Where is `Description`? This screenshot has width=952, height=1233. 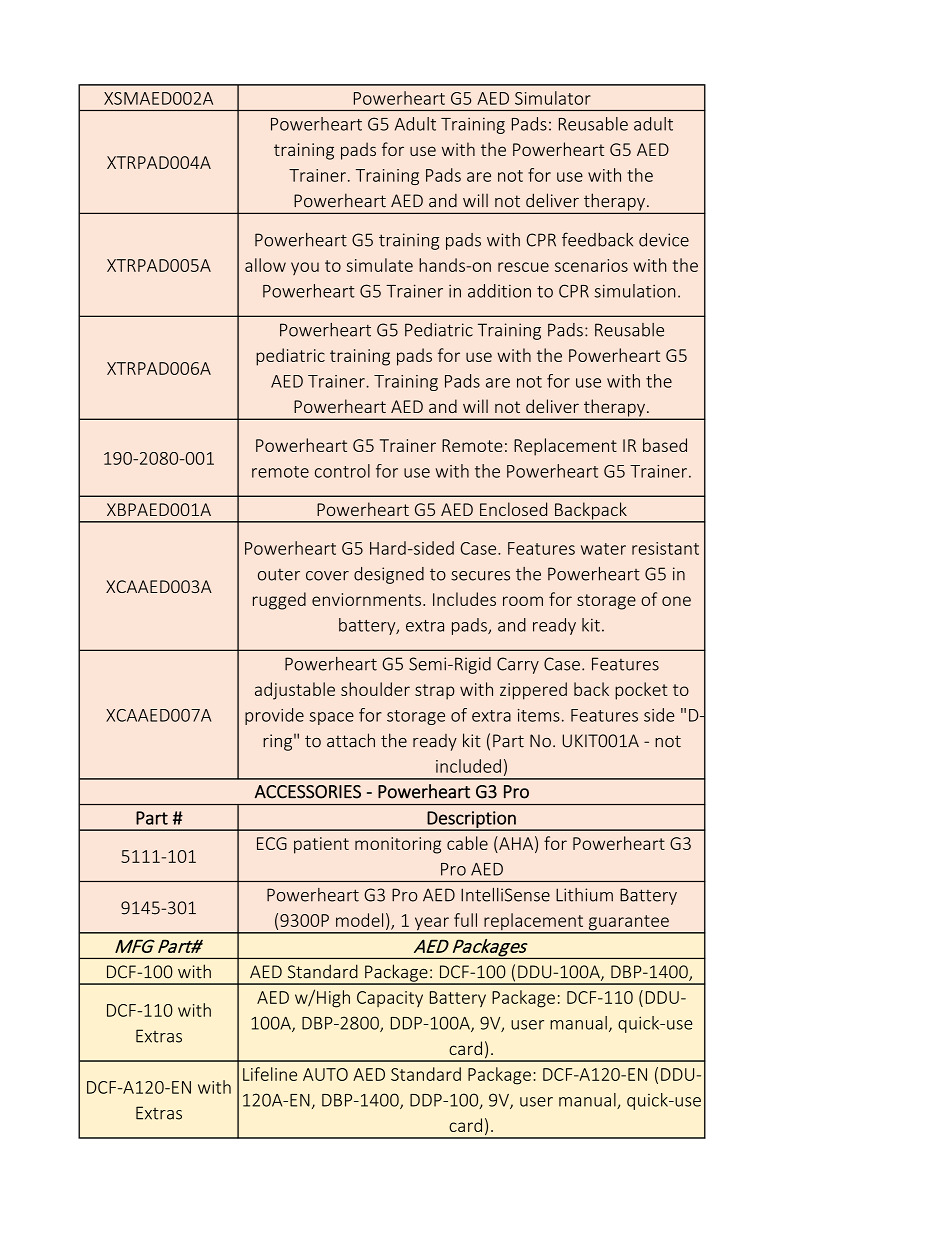
Description is located at coordinates (472, 820).
